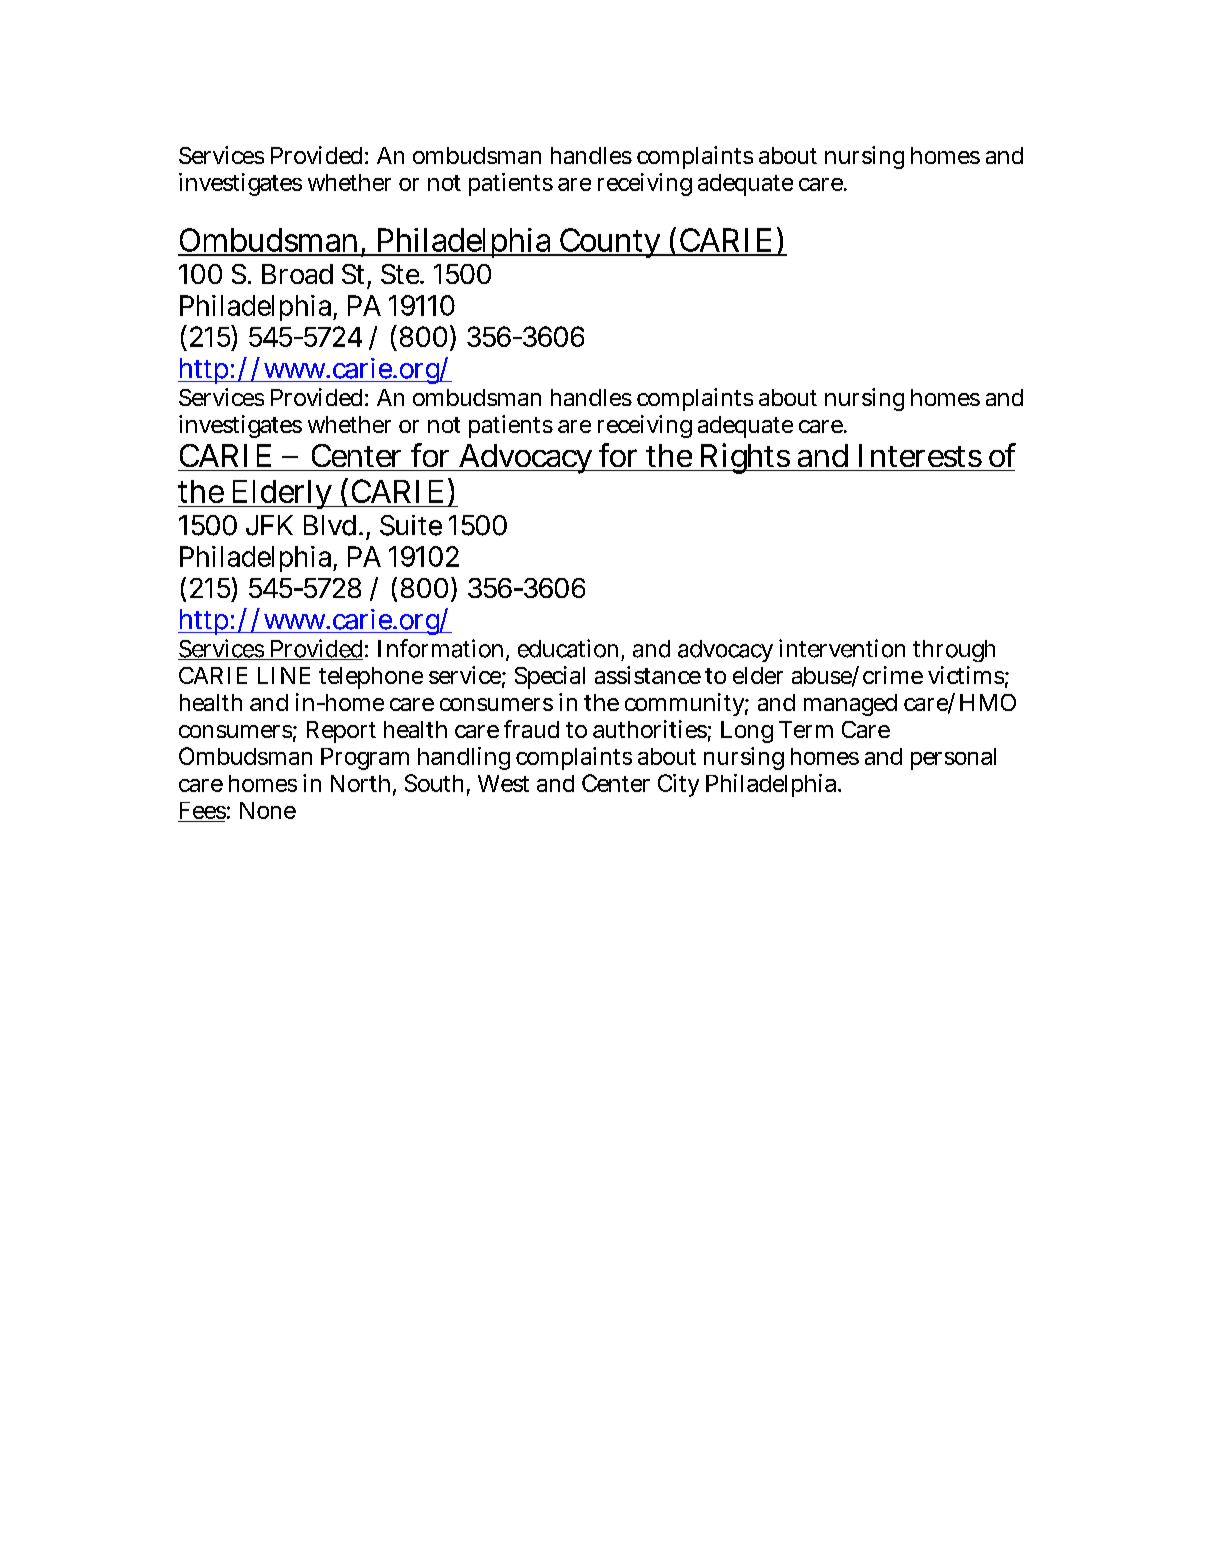  Describe the element at coordinates (744, 458) in the image. I see `Rights` at that location.
